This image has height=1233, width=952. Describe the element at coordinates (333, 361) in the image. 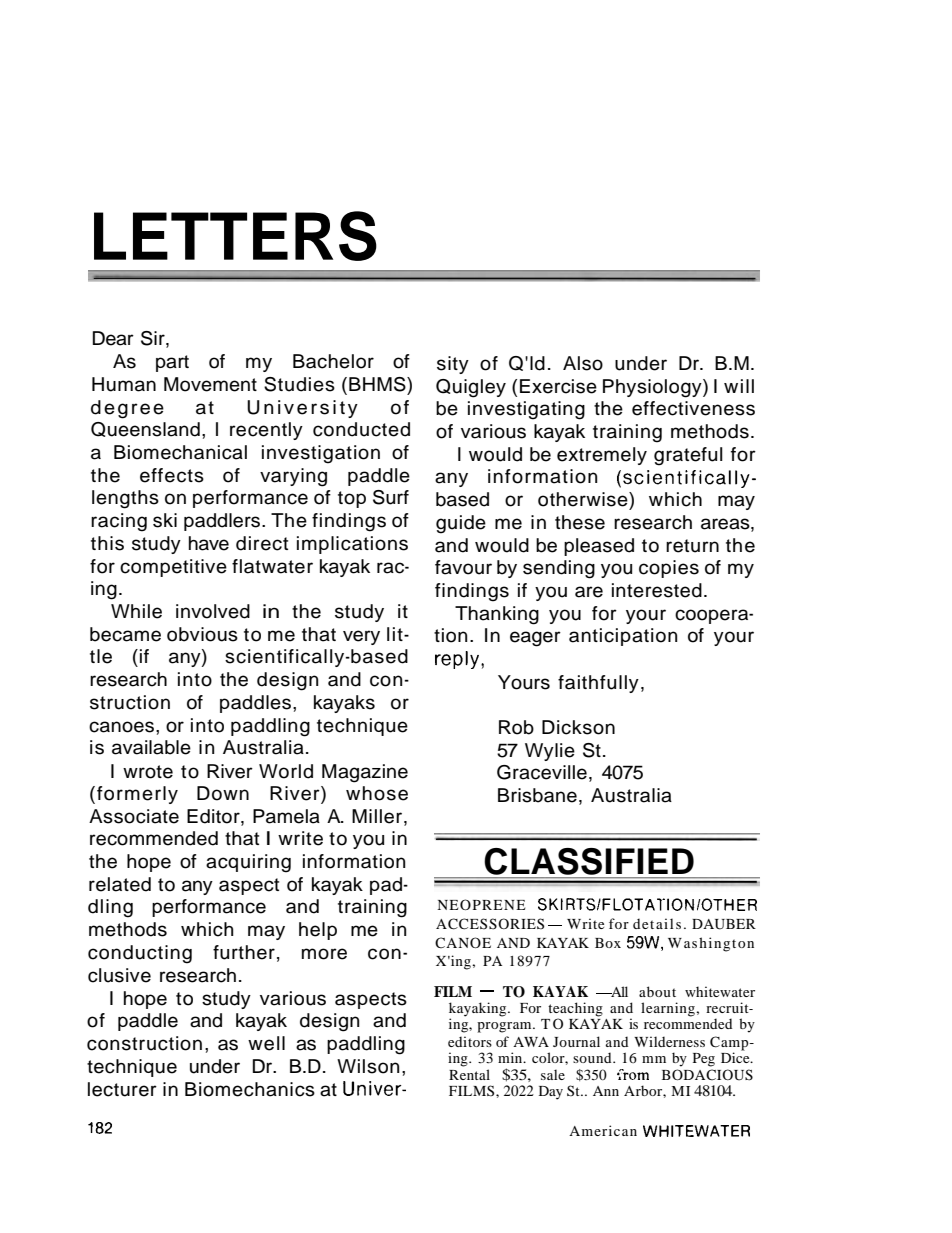

I see `Bachelor` at that location.
